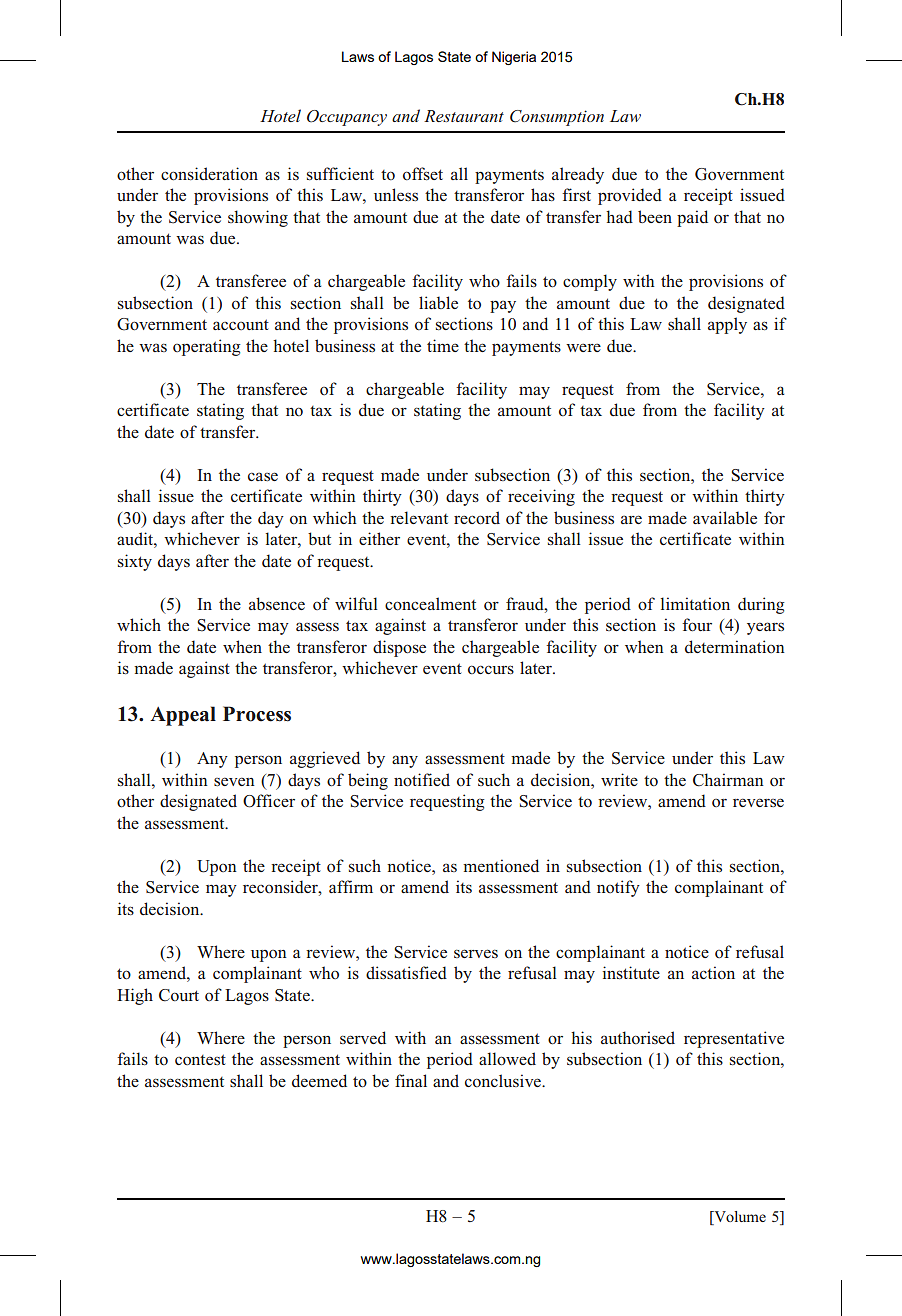 This screenshot has width=902, height=1316. Describe the element at coordinates (411, 1080) in the screenshot. I see `final` at that location.
